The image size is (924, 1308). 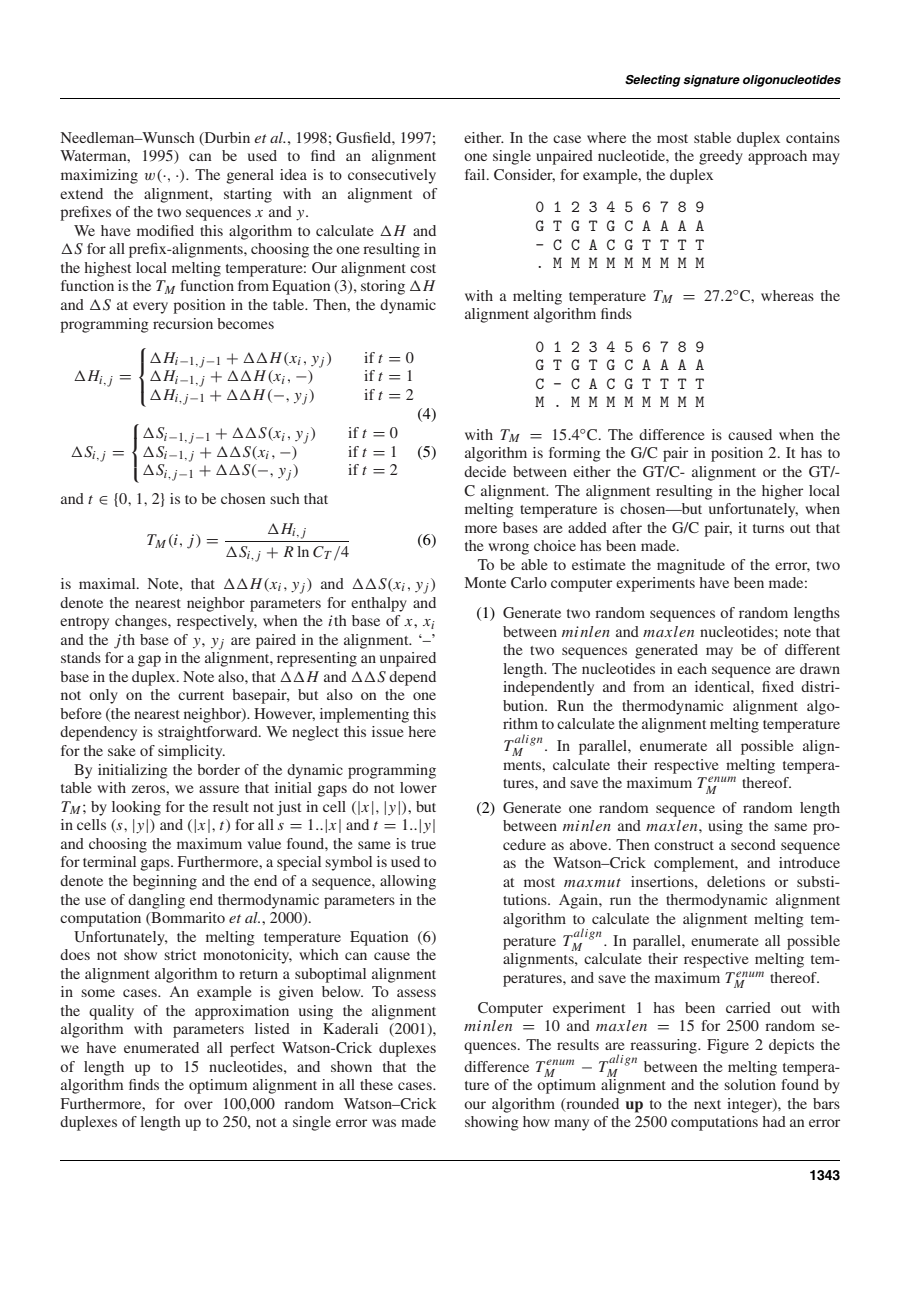 What do you see at coordinates (376, 1084) in the screenshot?
I see `these` at bounding box center [376, 1084].
